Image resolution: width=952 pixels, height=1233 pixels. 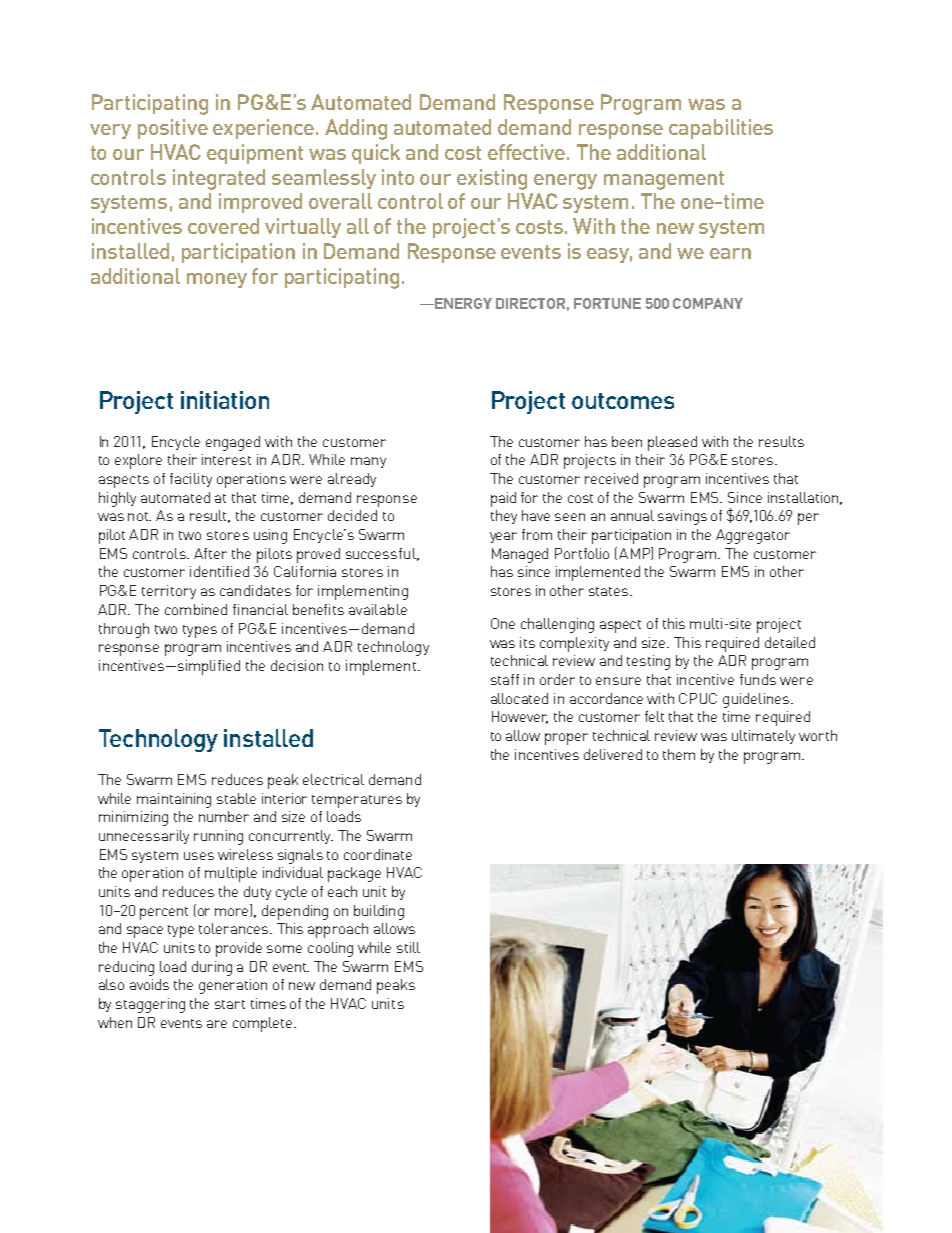 What do you see at coordinates (379, 912) in the screenshot?
I see `building` at bounding box center [379, 912].
